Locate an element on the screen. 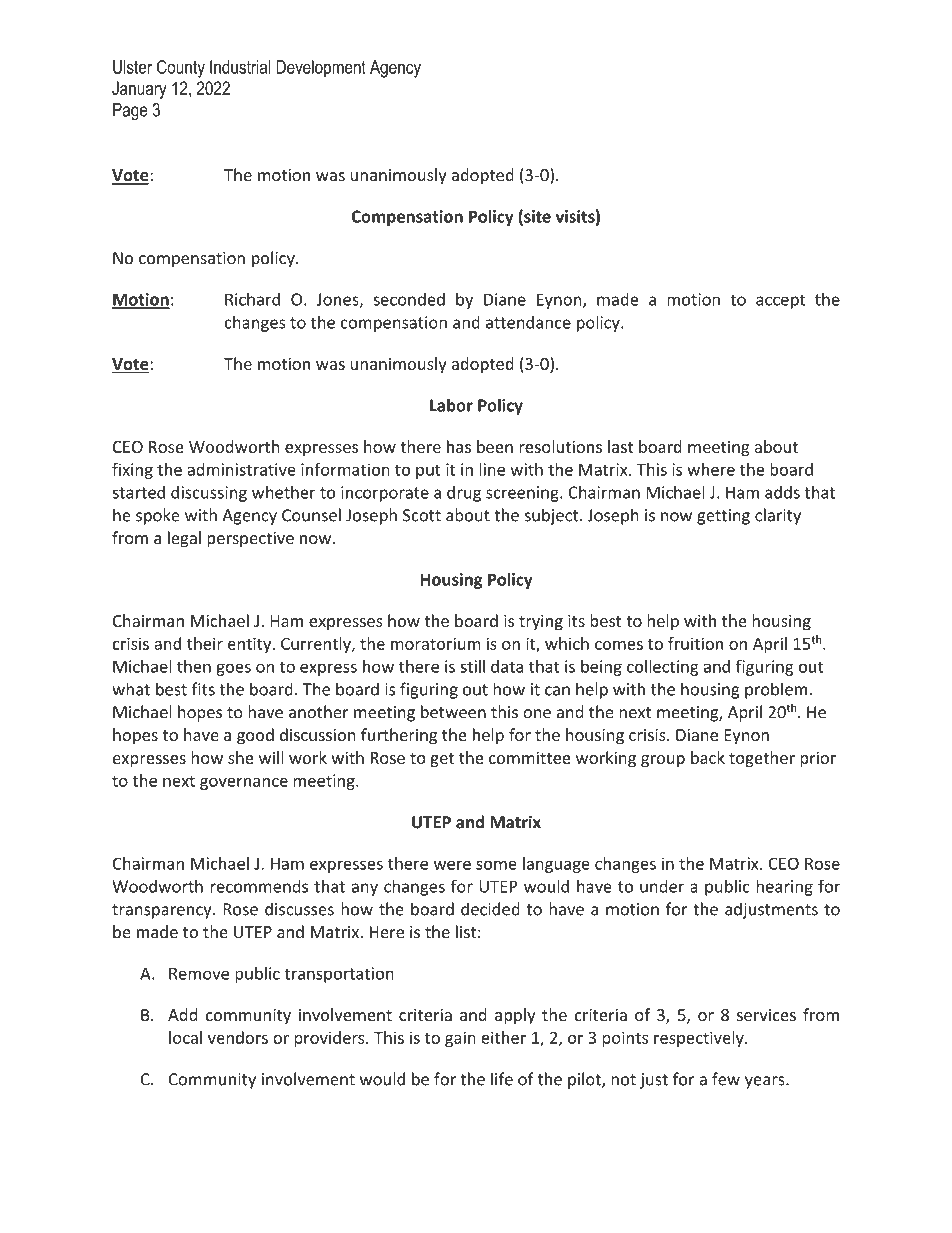 Image resolution: width=952 pixels, height=1233 pixels. accept is located at coordinates (780, 301).
